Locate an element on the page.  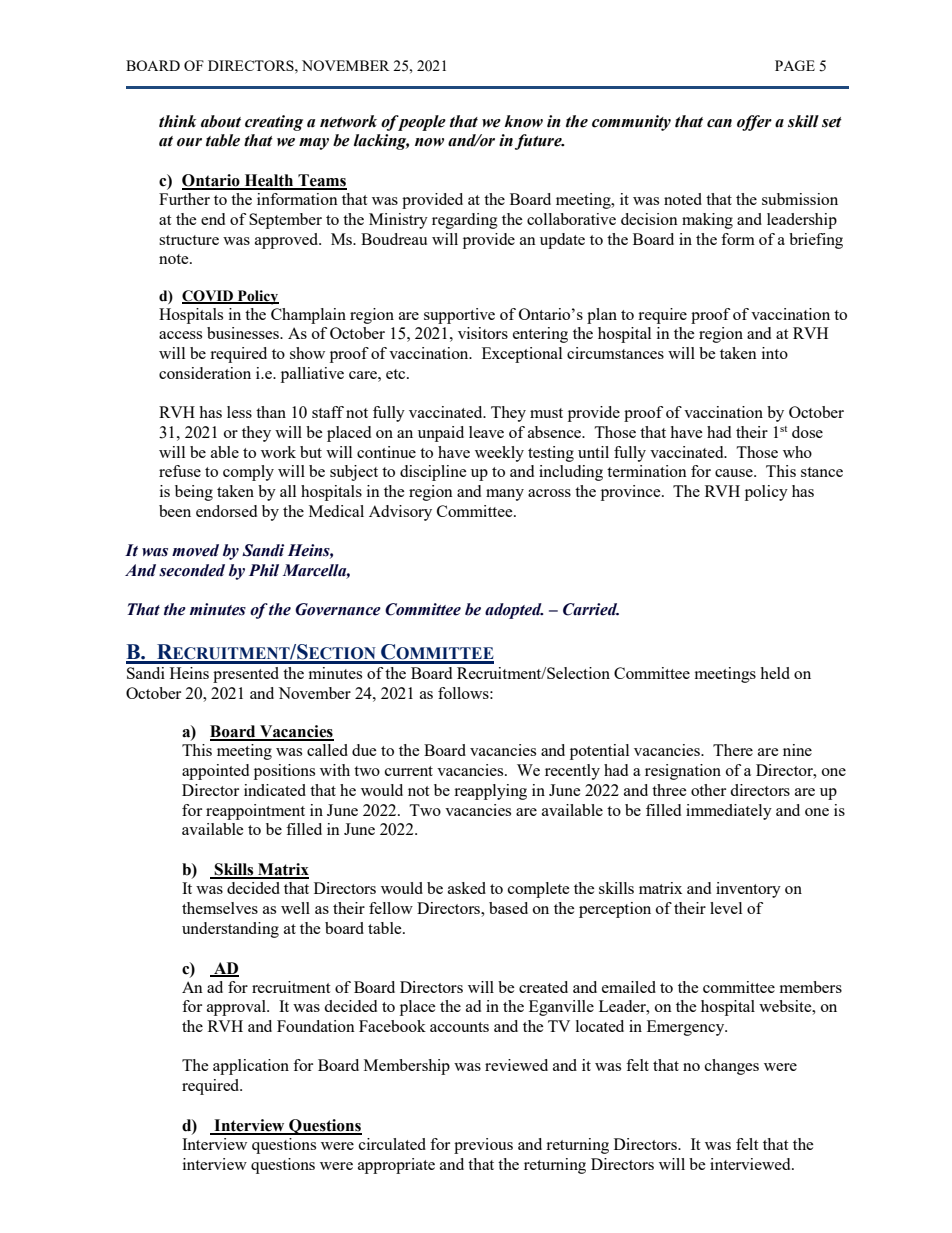
held is located at coordinates (775, 673).
